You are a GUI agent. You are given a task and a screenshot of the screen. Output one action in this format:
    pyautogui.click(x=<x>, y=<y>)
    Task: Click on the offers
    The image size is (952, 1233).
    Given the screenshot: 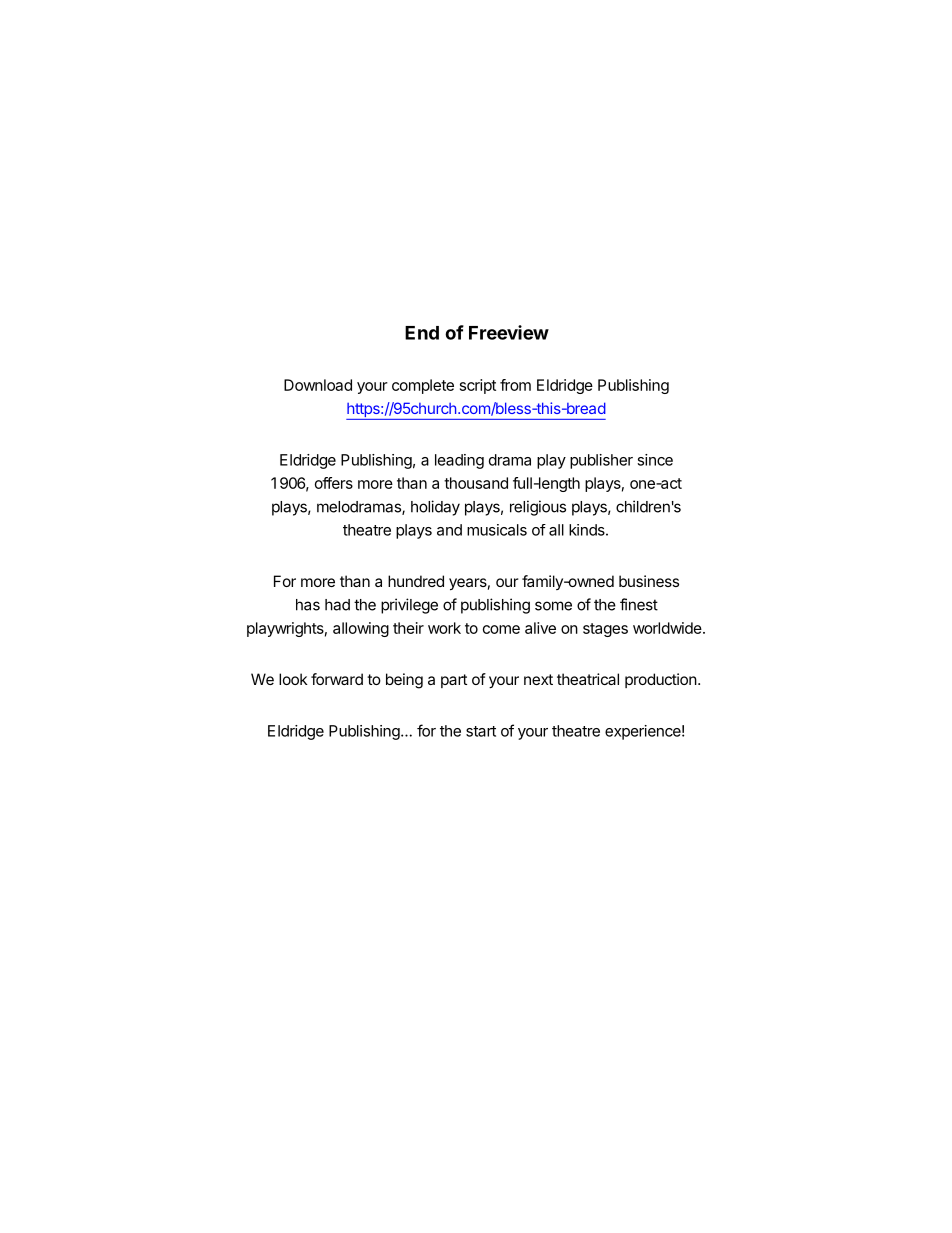 What is the action you would take?
    pyautogui.click(x=334, y=483)
